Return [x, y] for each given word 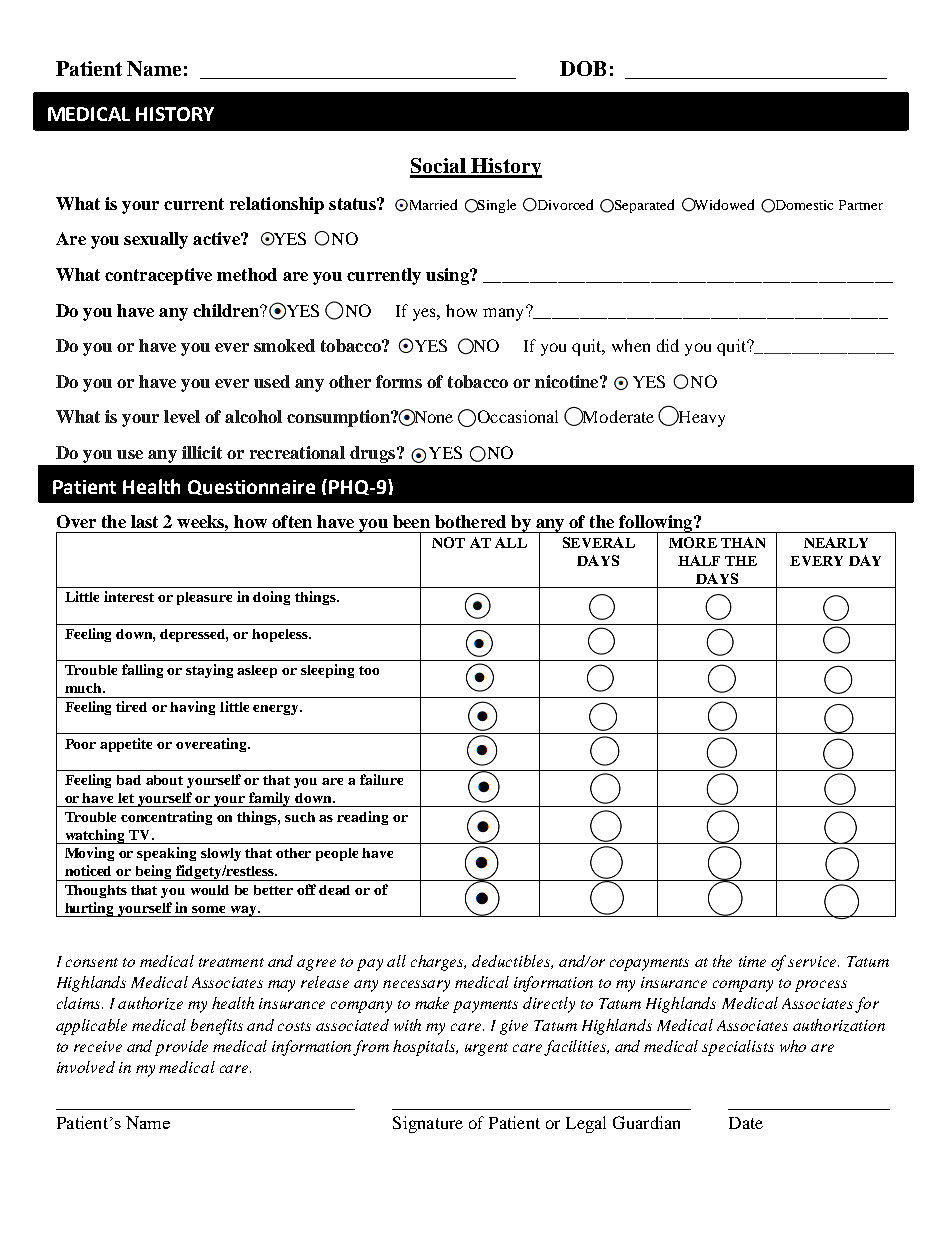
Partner [861, 205]
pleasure [204, 598]
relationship [277, 205]
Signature [428, 1124]
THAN [743, 542]
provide [181, 1048]
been [411, 521]
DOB [583, 68]
